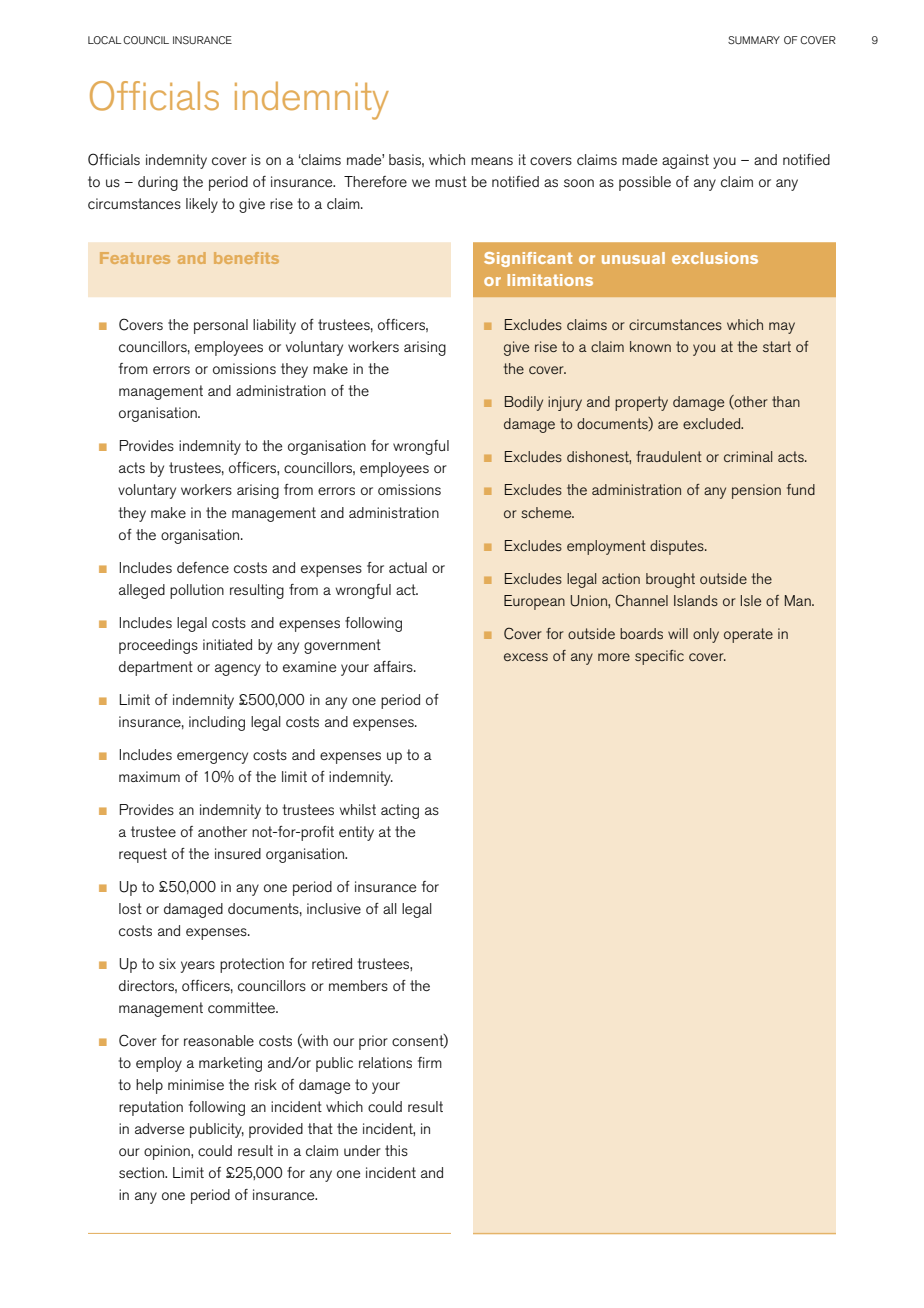 The image size is (924, 1308). What do you see at coordinates (492, 161) in the page?
I see `means` at bounding box center [492, 161].
